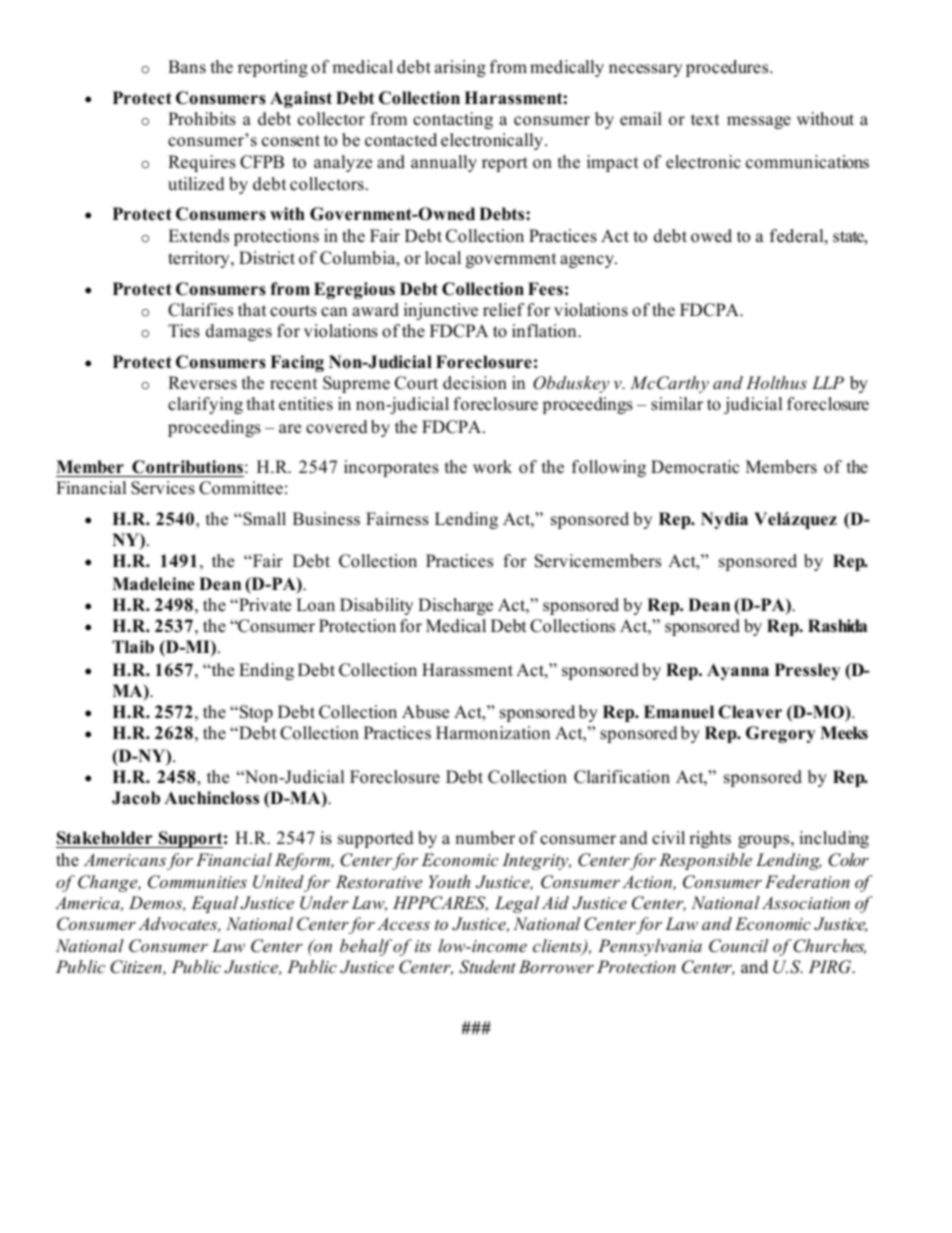 The image size is (952, 1233). Describe the element at coordinates (475, 383) in the screenshot. I see `decision` at that location.
